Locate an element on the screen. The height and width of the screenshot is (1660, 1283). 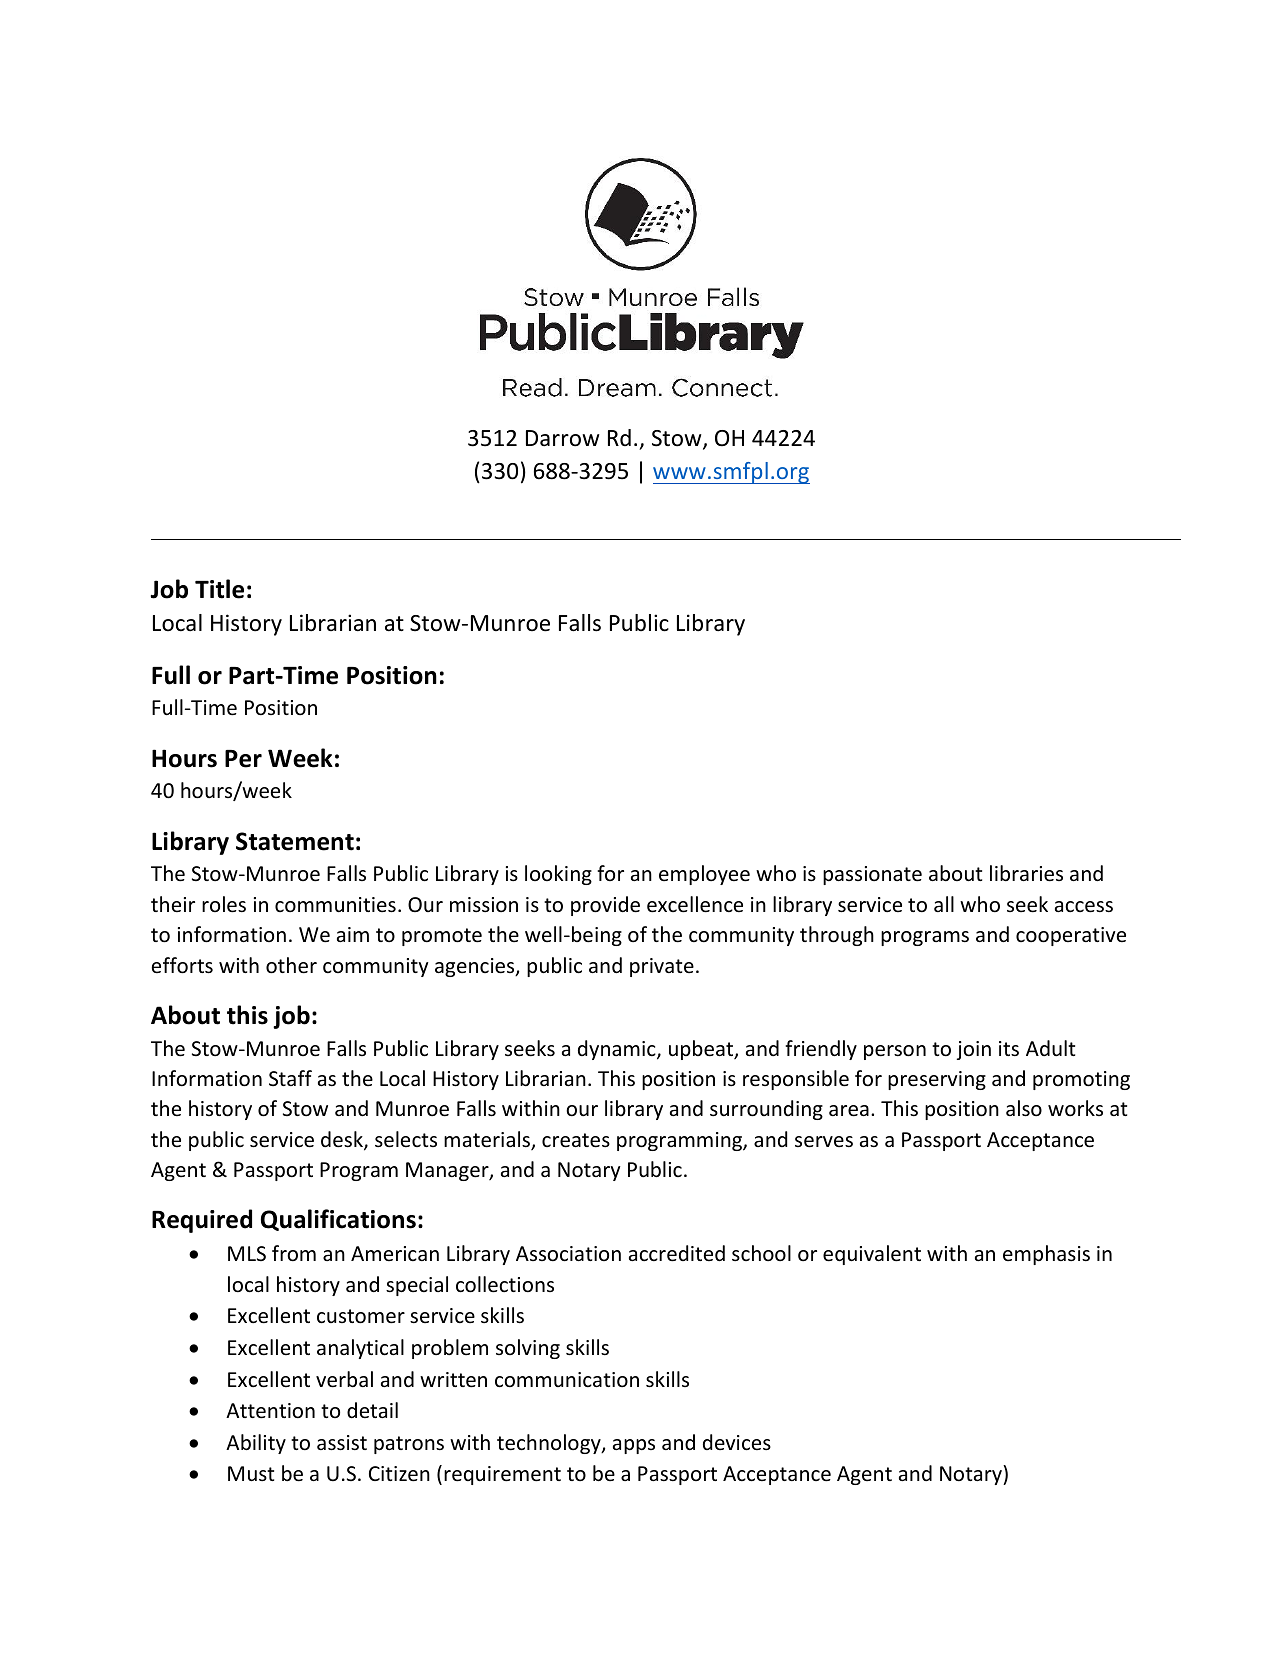
libraries is located at coordinates (1026, 873).
